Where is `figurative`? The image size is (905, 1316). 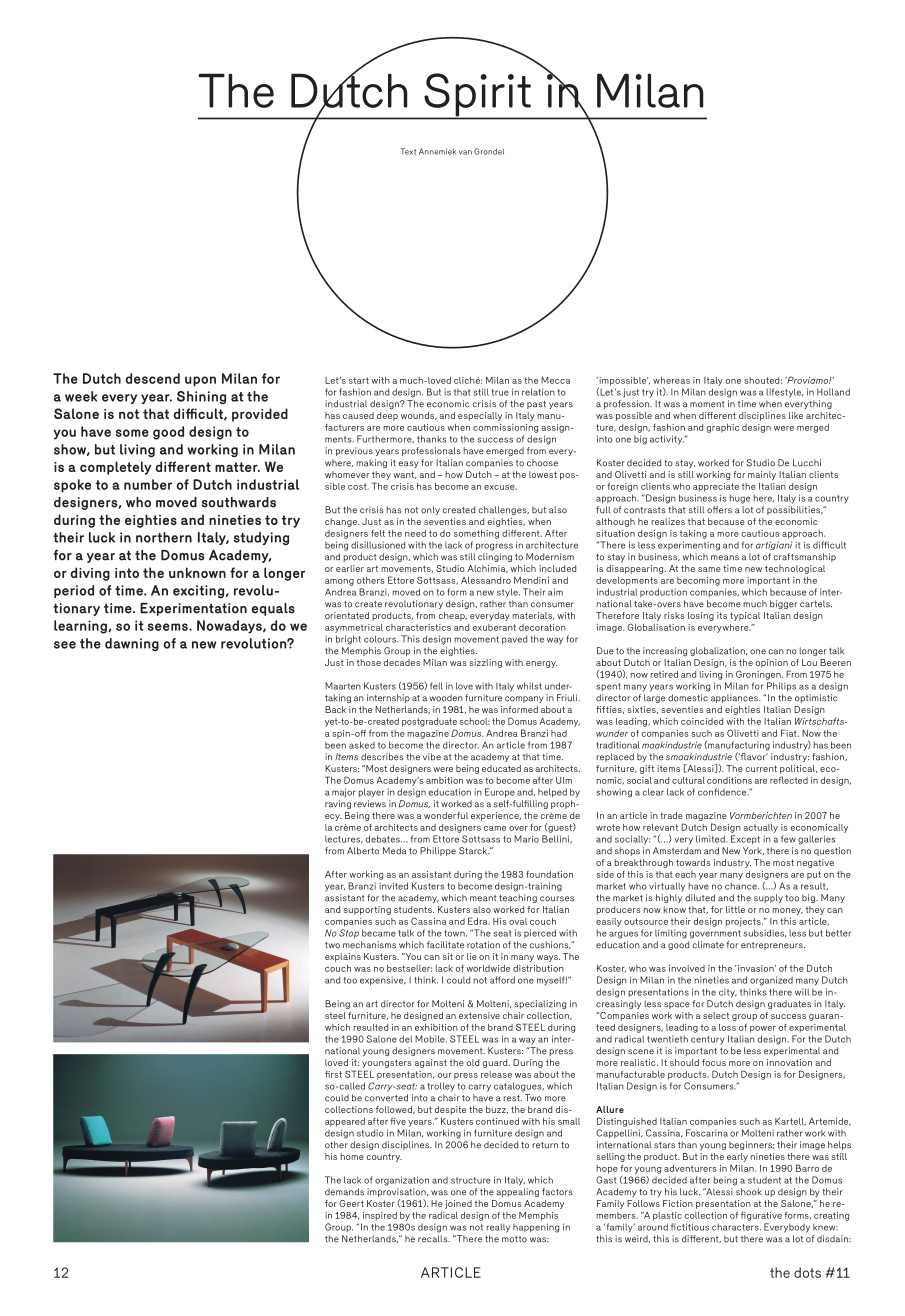 figurative is located at coordinates (761, 1216).
